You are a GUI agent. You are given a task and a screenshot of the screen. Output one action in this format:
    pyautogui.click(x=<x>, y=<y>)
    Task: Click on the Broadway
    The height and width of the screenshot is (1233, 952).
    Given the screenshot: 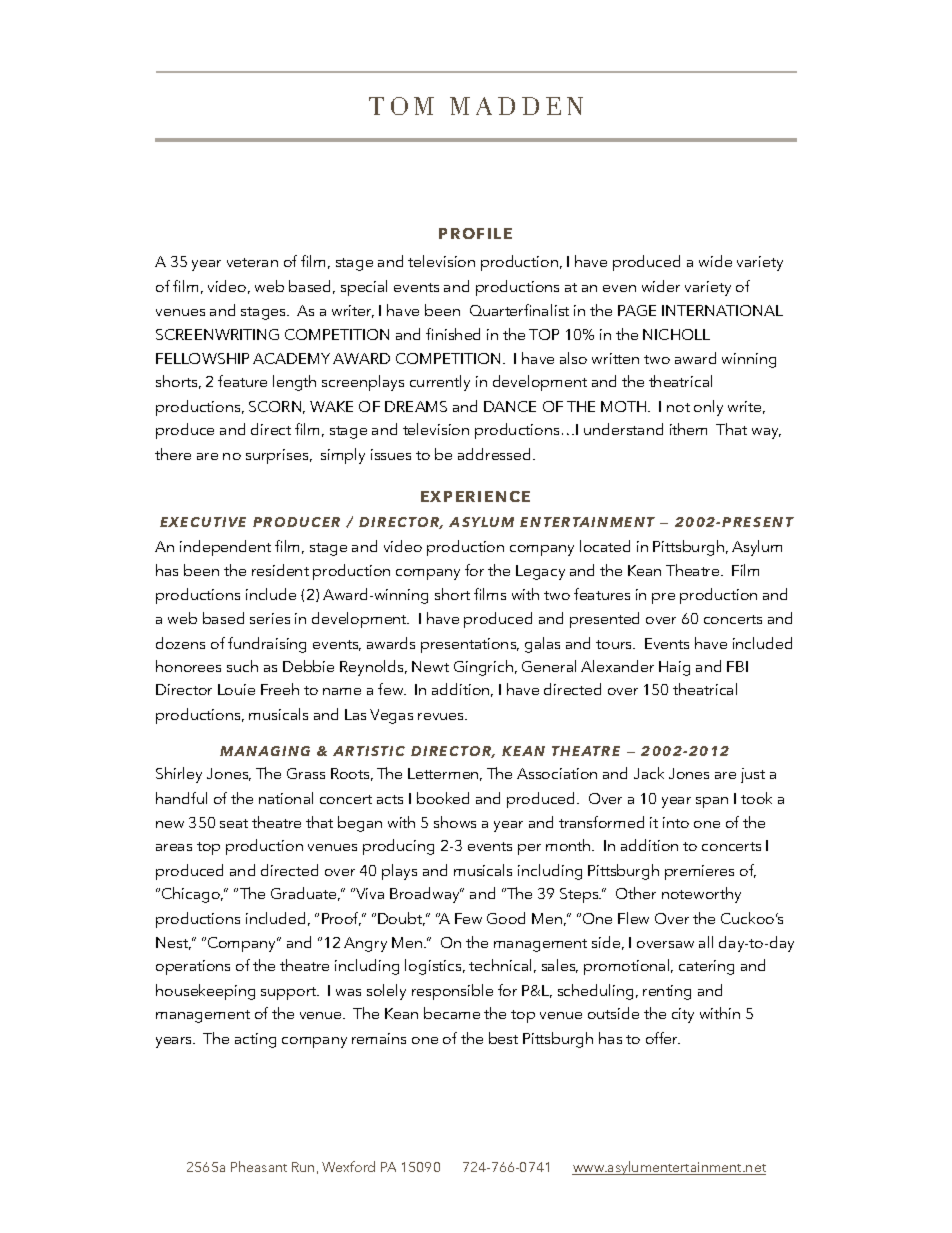 What is the action you would take?
    pyautogui.click(x=426, y=895)
